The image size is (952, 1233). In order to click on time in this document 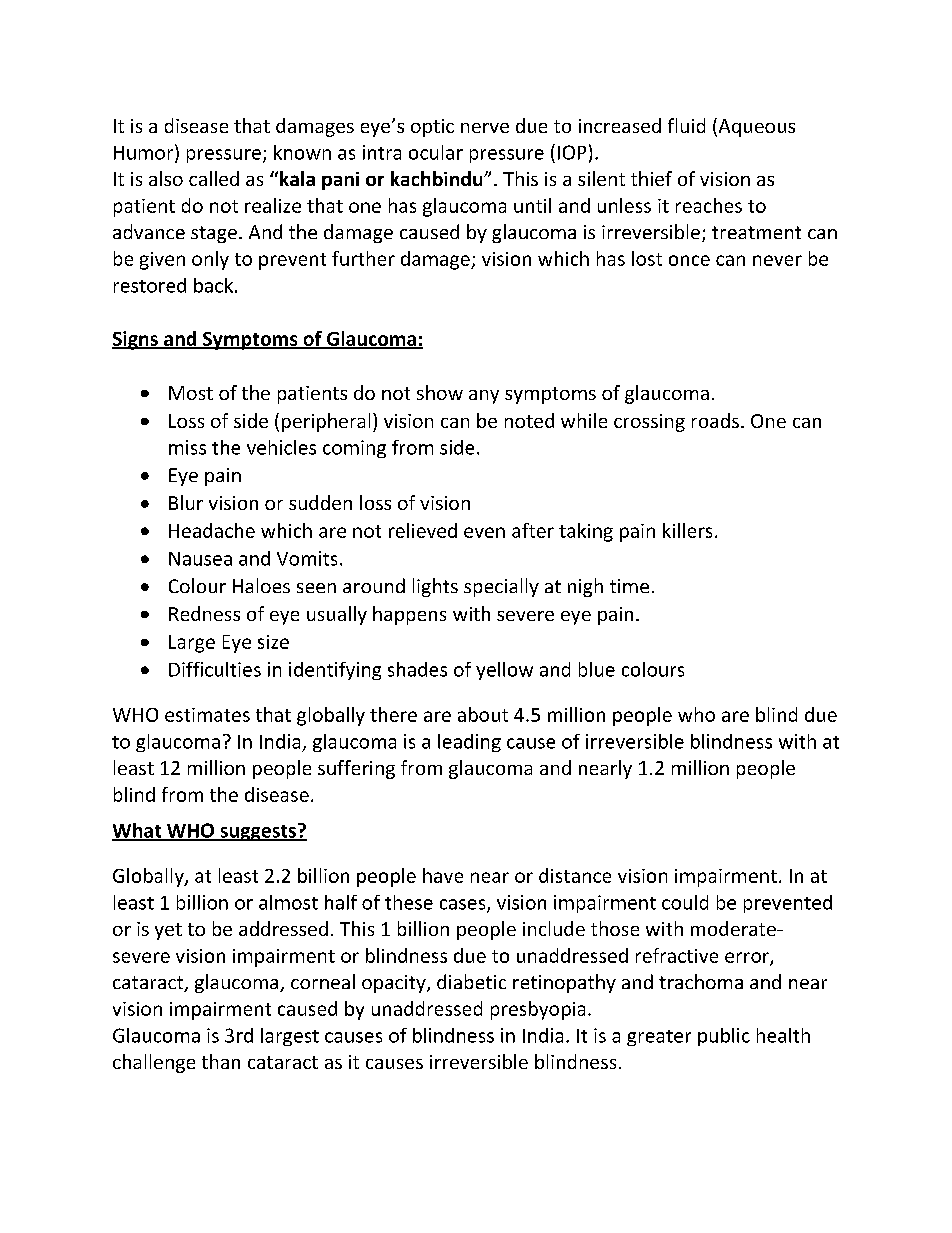, I will do `click(629, 586)`.
